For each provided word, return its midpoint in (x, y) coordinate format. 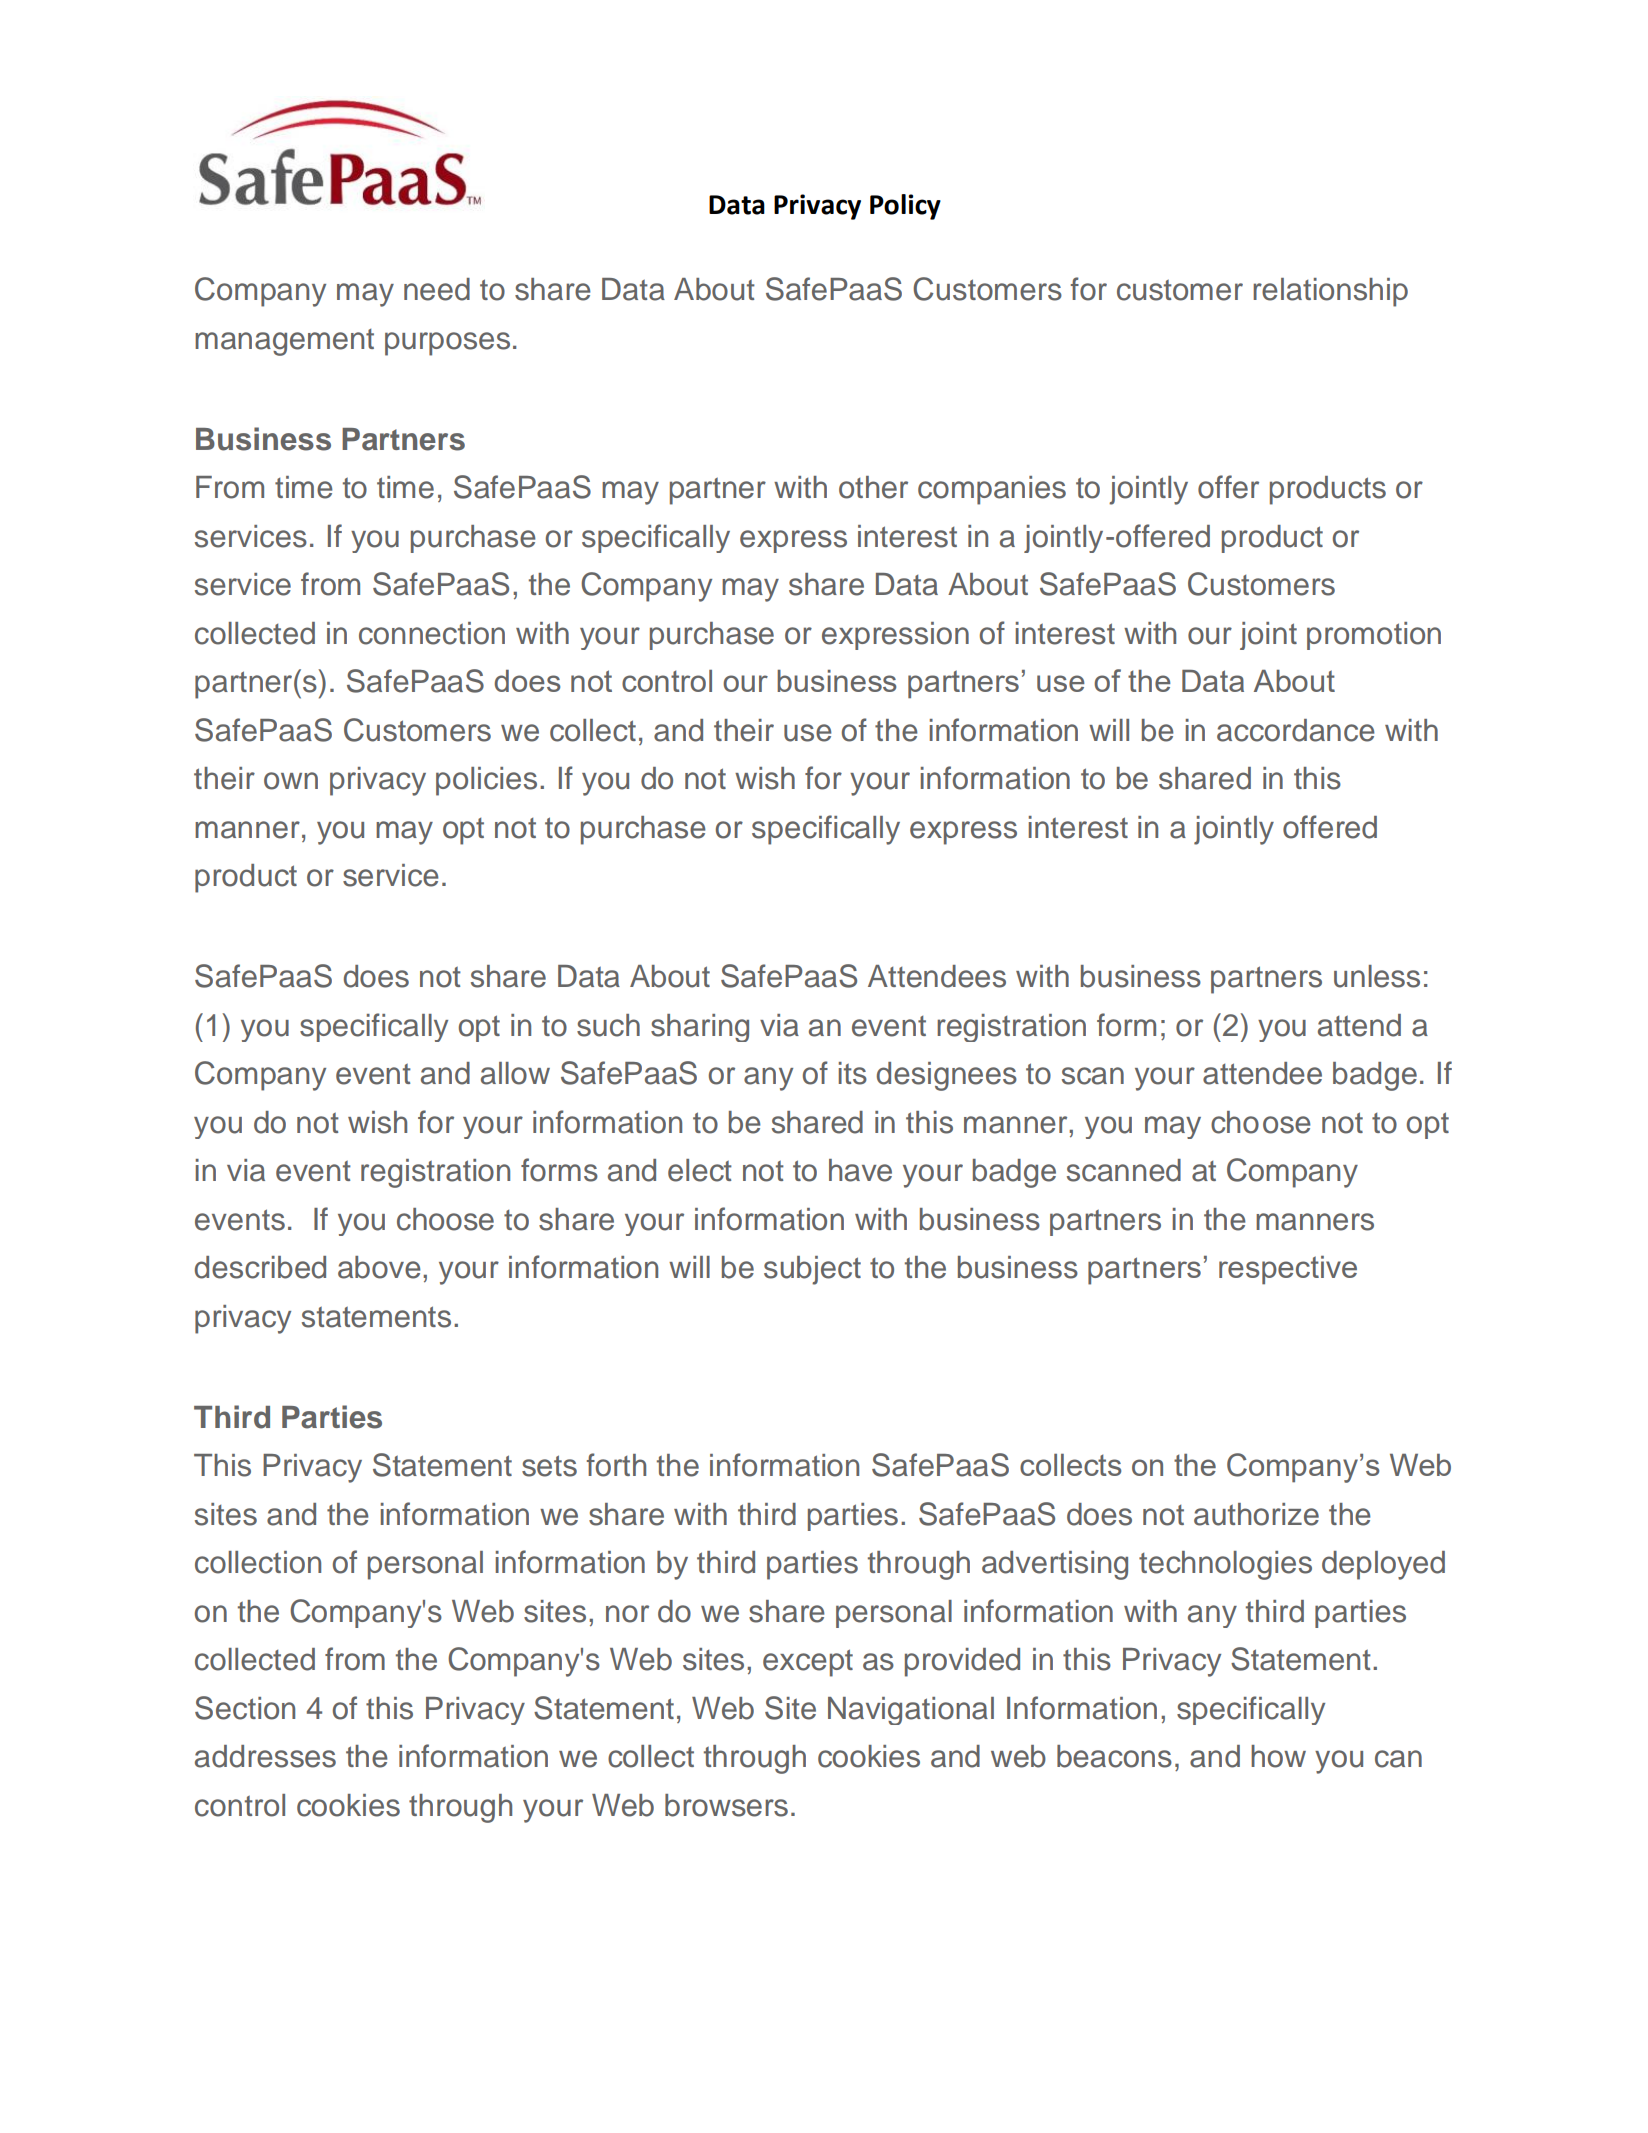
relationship (1330, 292)
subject (812, 1270)
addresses (265, 1756)
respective (1288, 1270)
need (437, 289)
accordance (1296, 730)
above (379, 1267)
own (291, 781)
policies (486, 781)
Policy (905, 207)
